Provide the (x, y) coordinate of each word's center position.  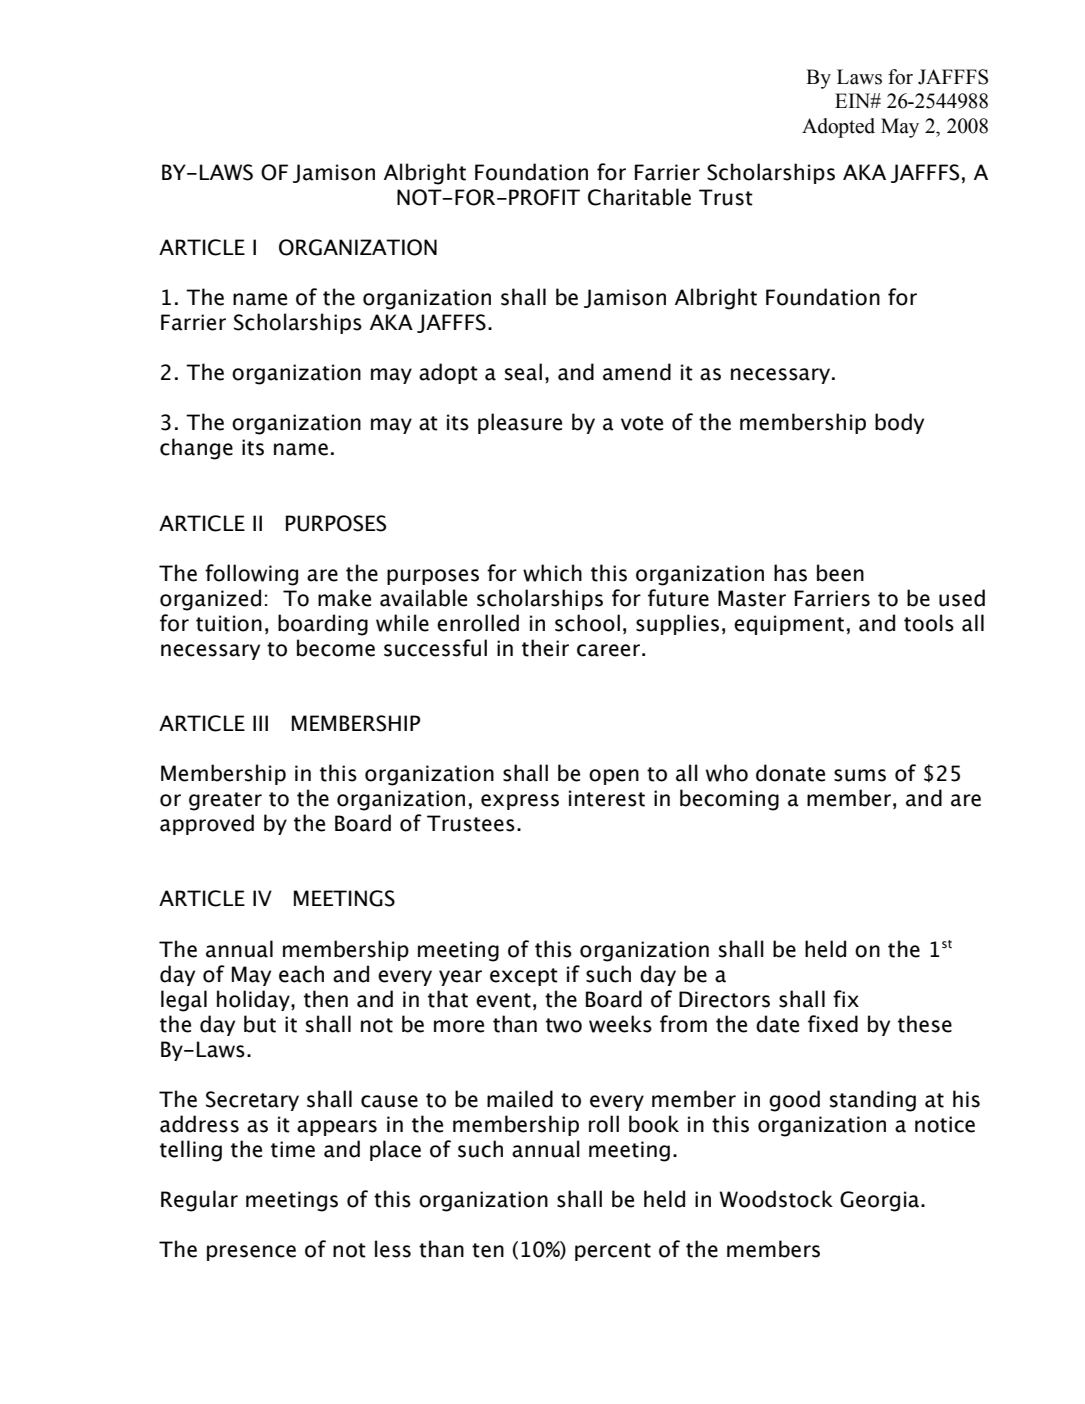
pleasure (520, 423)
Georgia (881, 1201)
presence (251, 1253)
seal (523, 372)
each (301, 974)
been (840, 573)
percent (613, 1252)
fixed (833, 1024)
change (196, 449)
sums (860, 775)
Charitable (639, 197)
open (614, 777)
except (524, 977)
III (260, 723)
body (899, 423)
